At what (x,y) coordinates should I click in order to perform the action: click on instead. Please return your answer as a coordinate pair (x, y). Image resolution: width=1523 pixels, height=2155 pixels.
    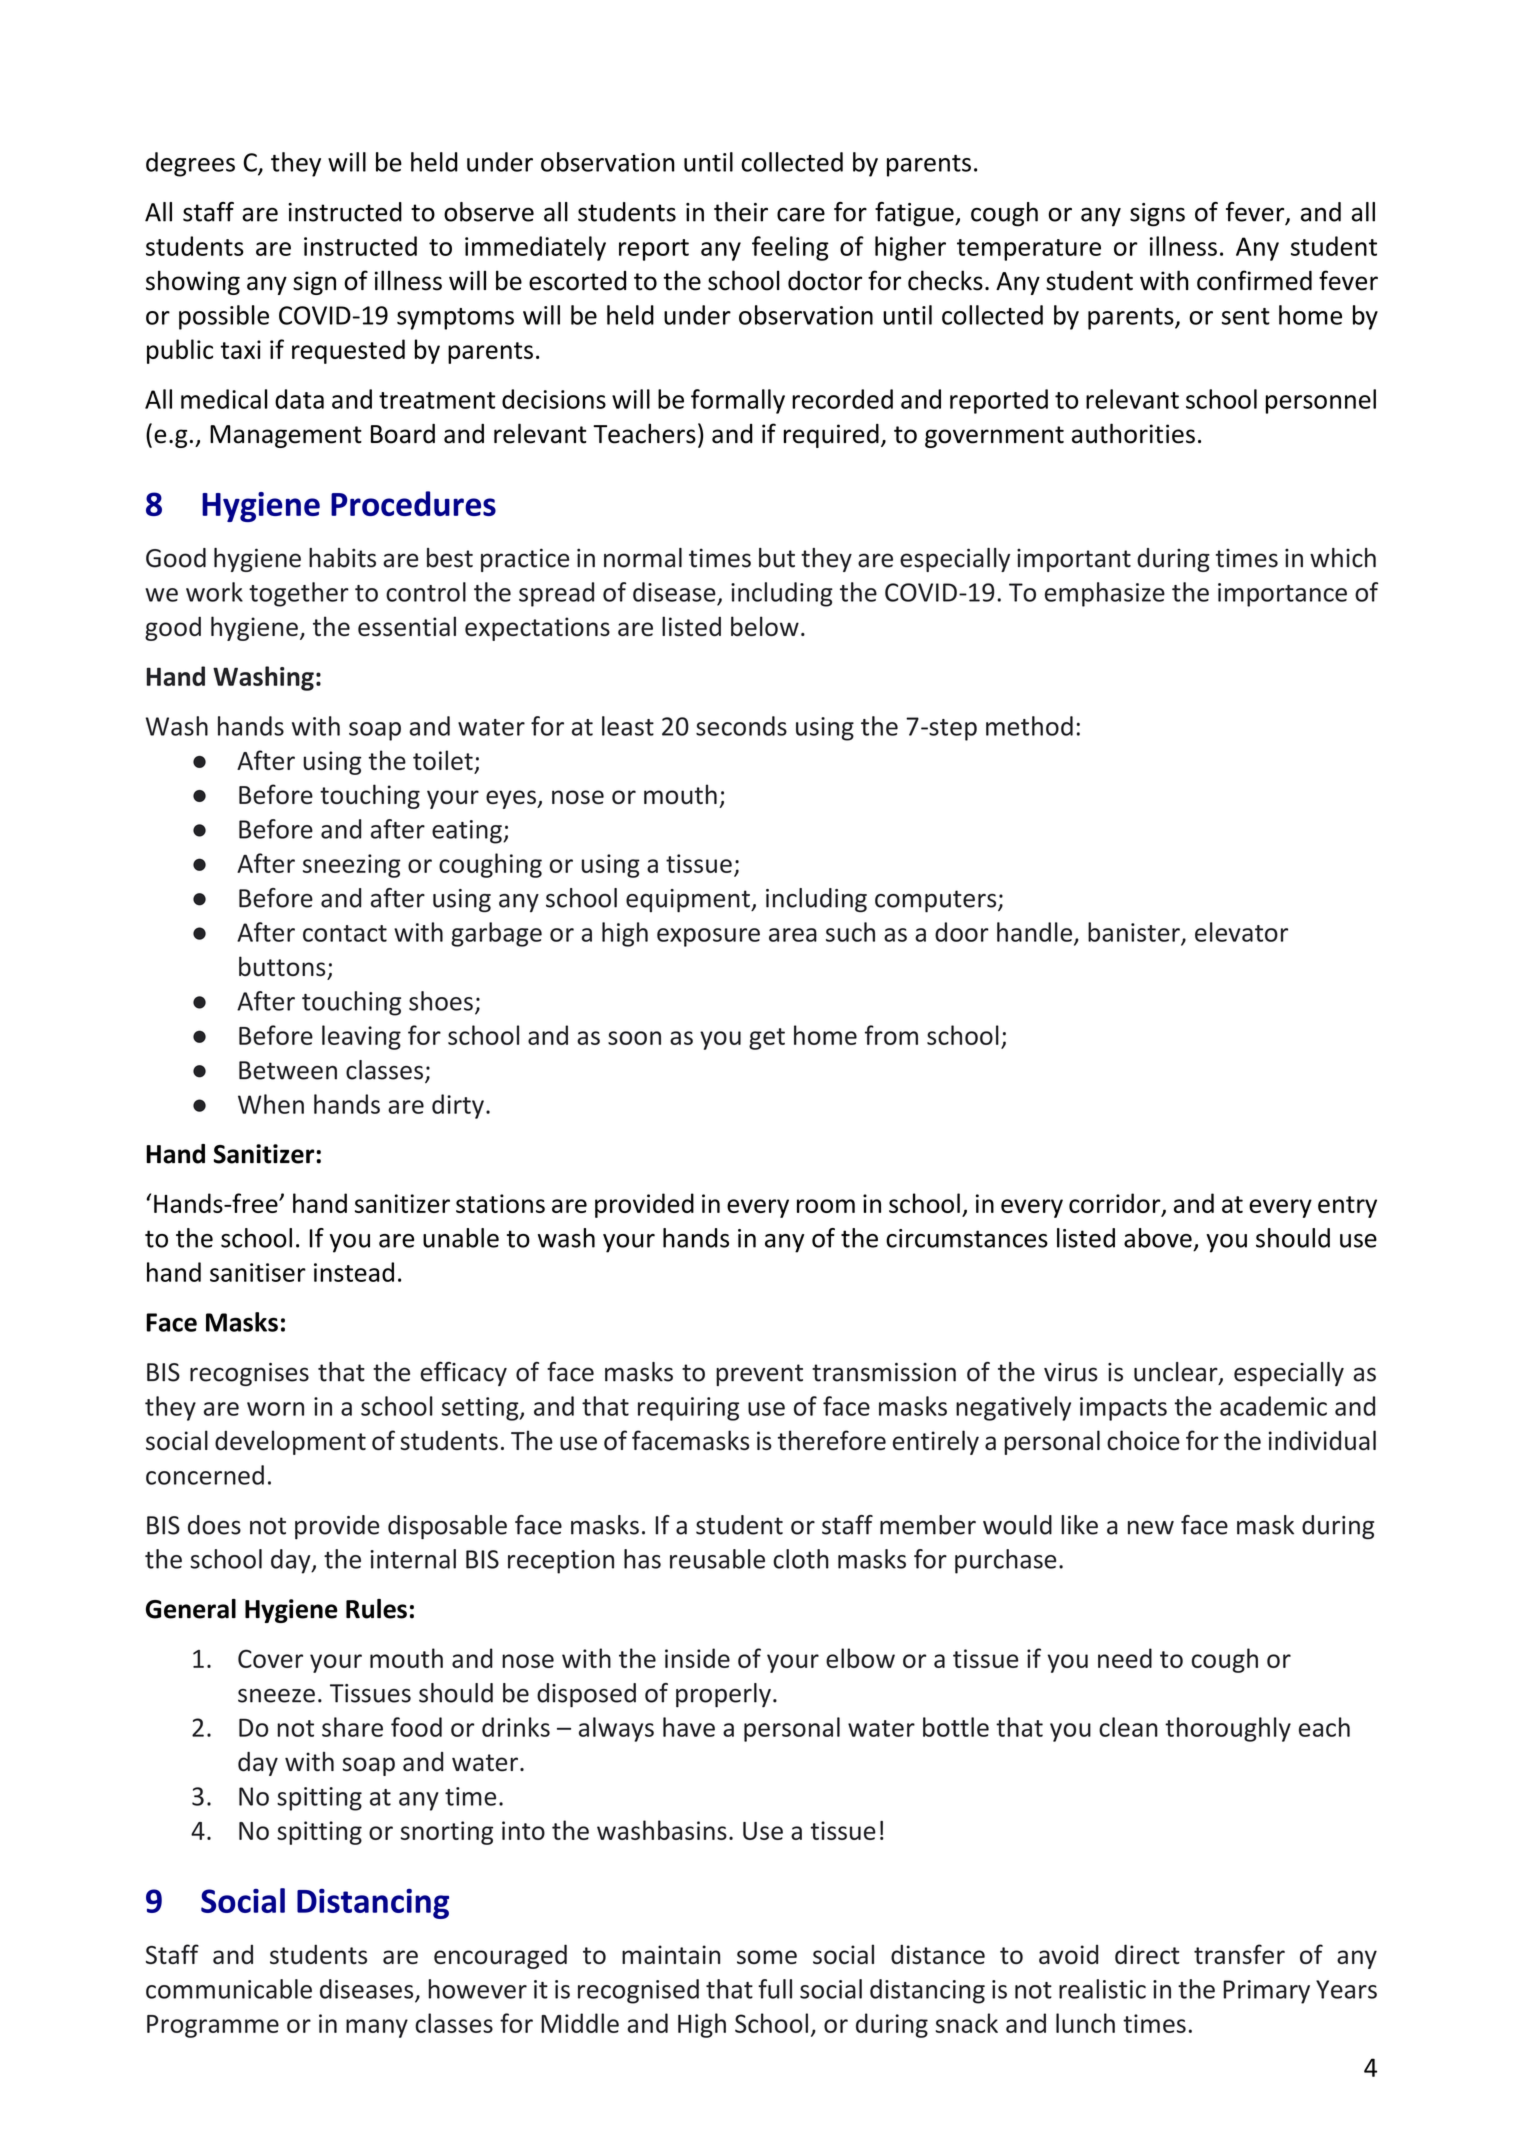
    Looking at the image, I should click on (354, 1272).
